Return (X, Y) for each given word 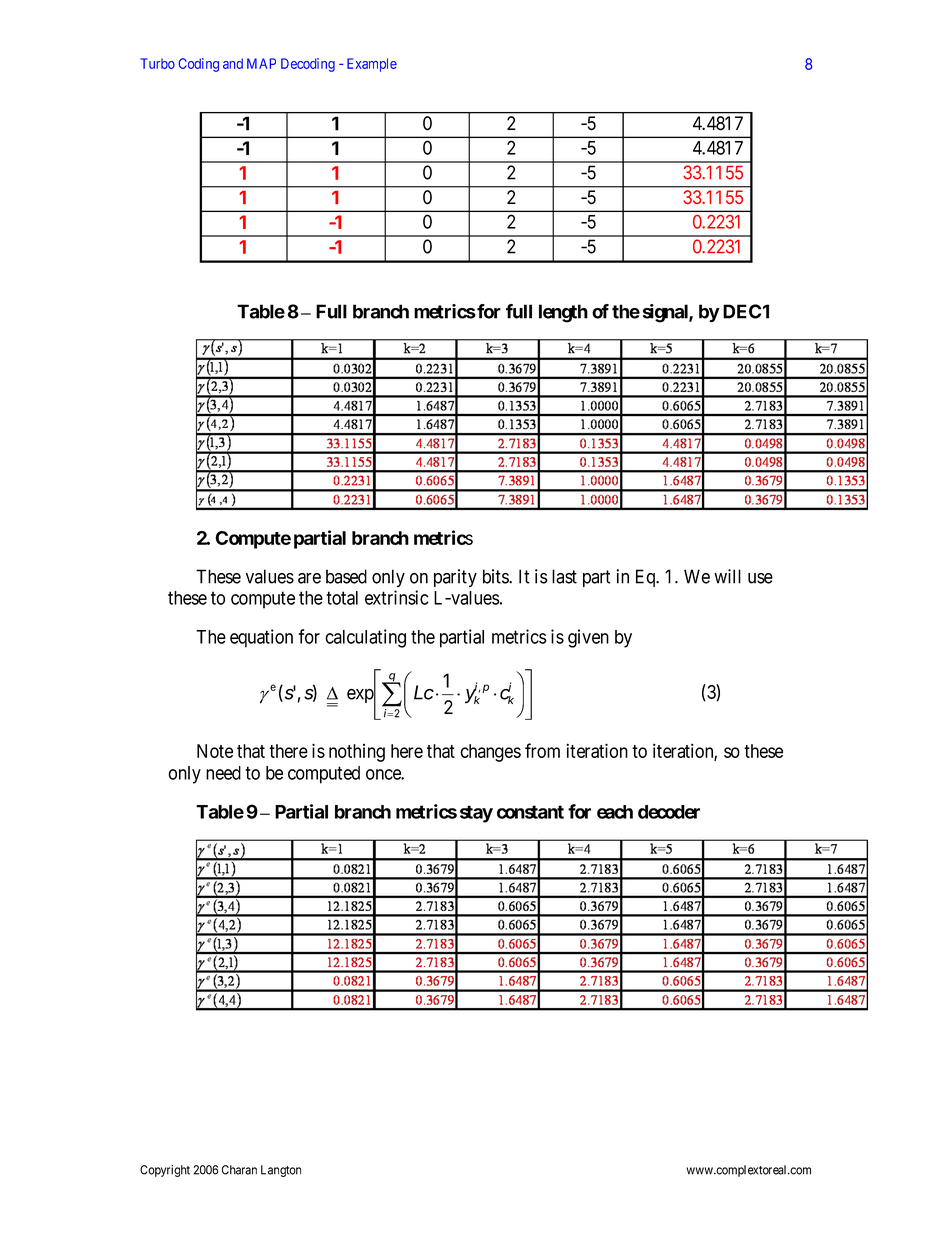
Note (215, 751)
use (760, 578)
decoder (669, 812)
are (309, 578)
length (563, 313)
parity (455, 578)
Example (372, 65)
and (233, 63)
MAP (261, 63)
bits (496, 576)
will (727, 576)
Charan (239, 1170)
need (223, 773)
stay (476, 814)
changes (490, 753)
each (615, 812)
